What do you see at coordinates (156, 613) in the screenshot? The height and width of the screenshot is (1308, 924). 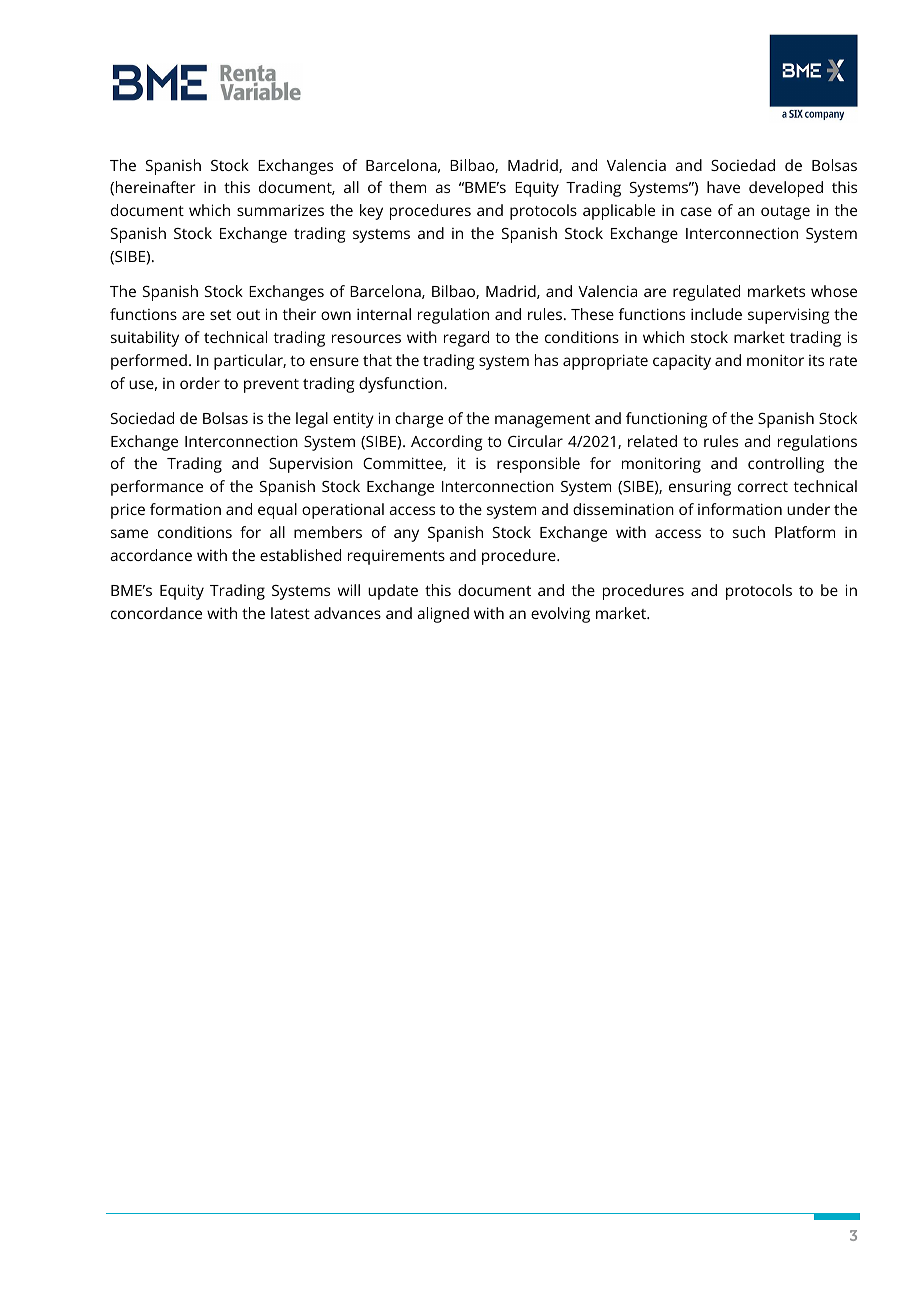 I see `concordance` at bounding box center [156, 613].
